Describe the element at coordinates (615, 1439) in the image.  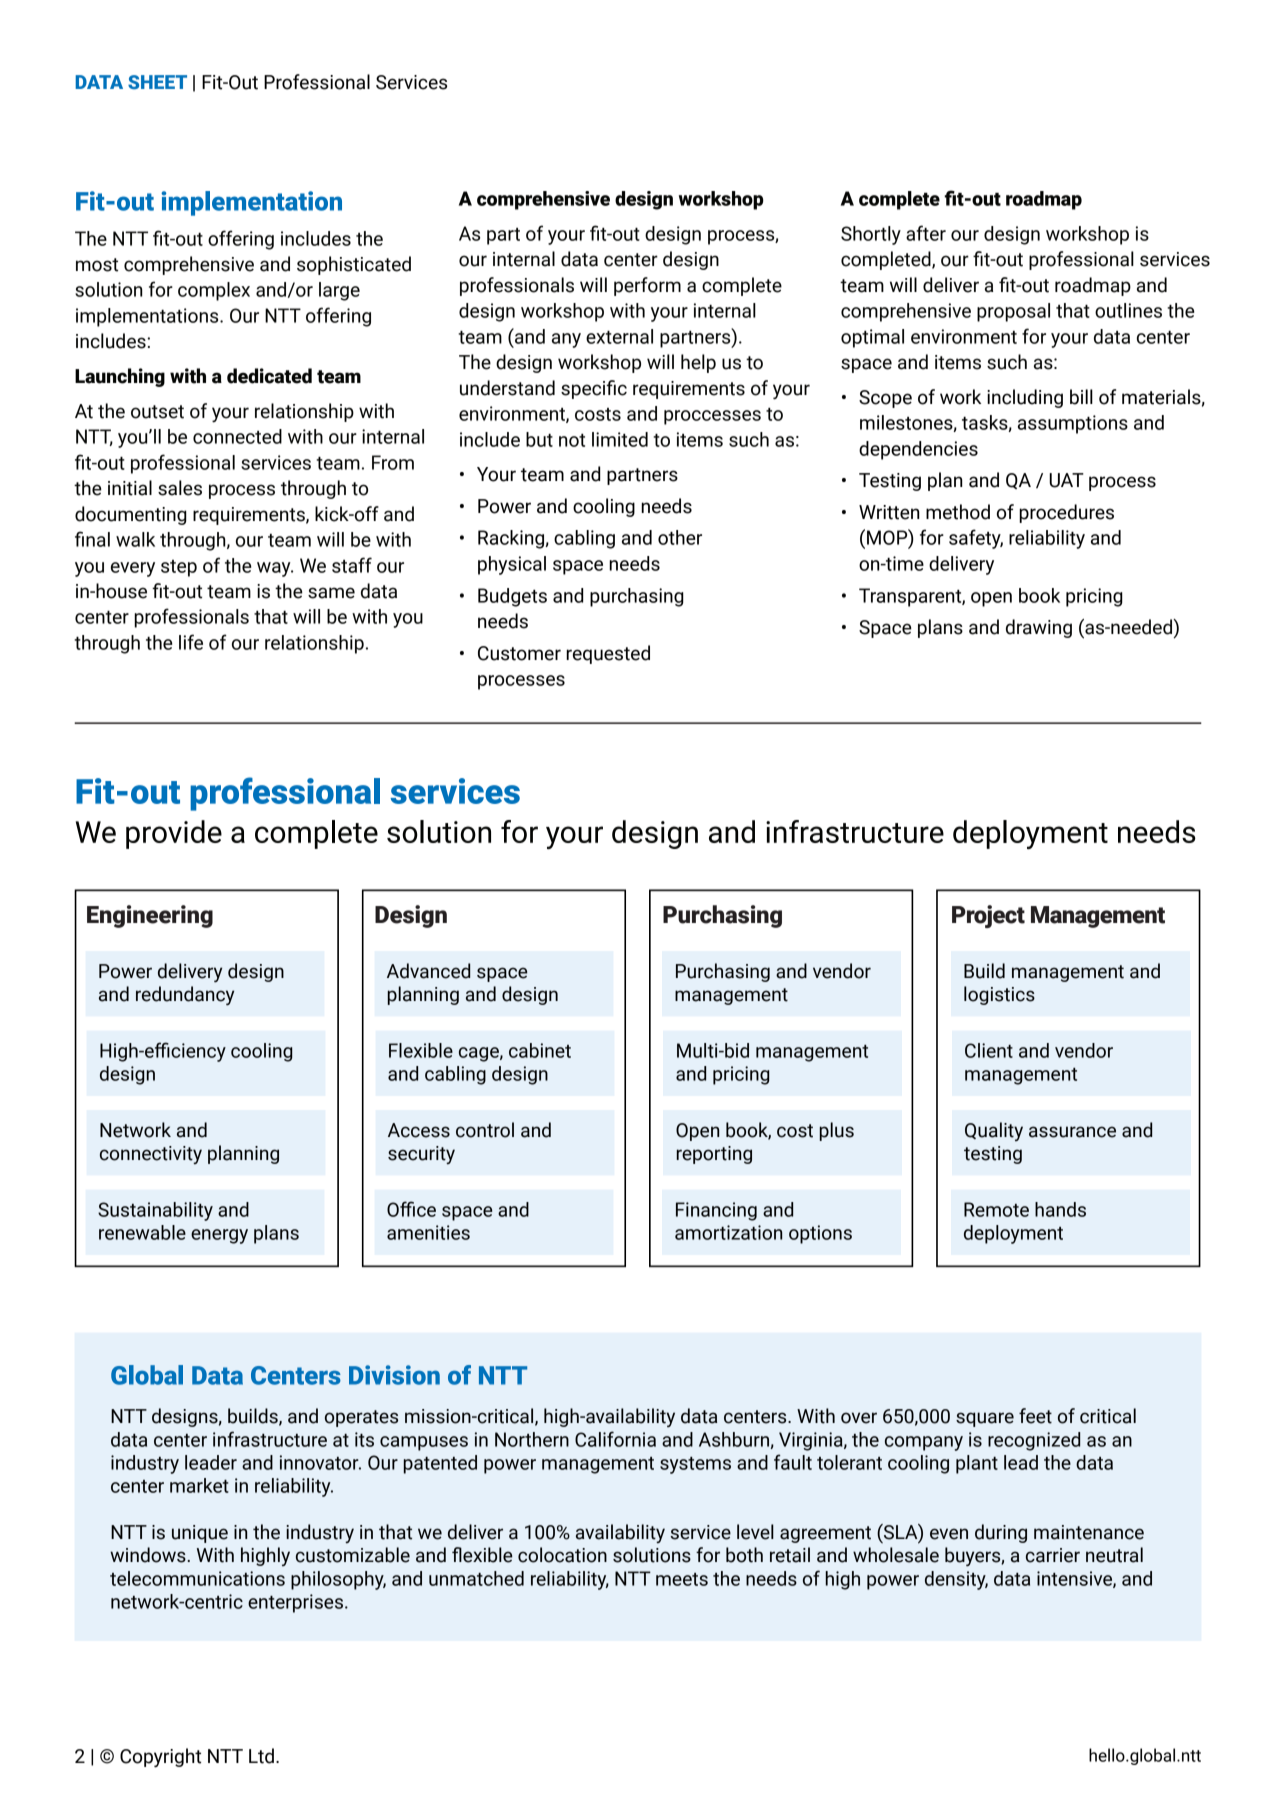
I see `California` at that location.
